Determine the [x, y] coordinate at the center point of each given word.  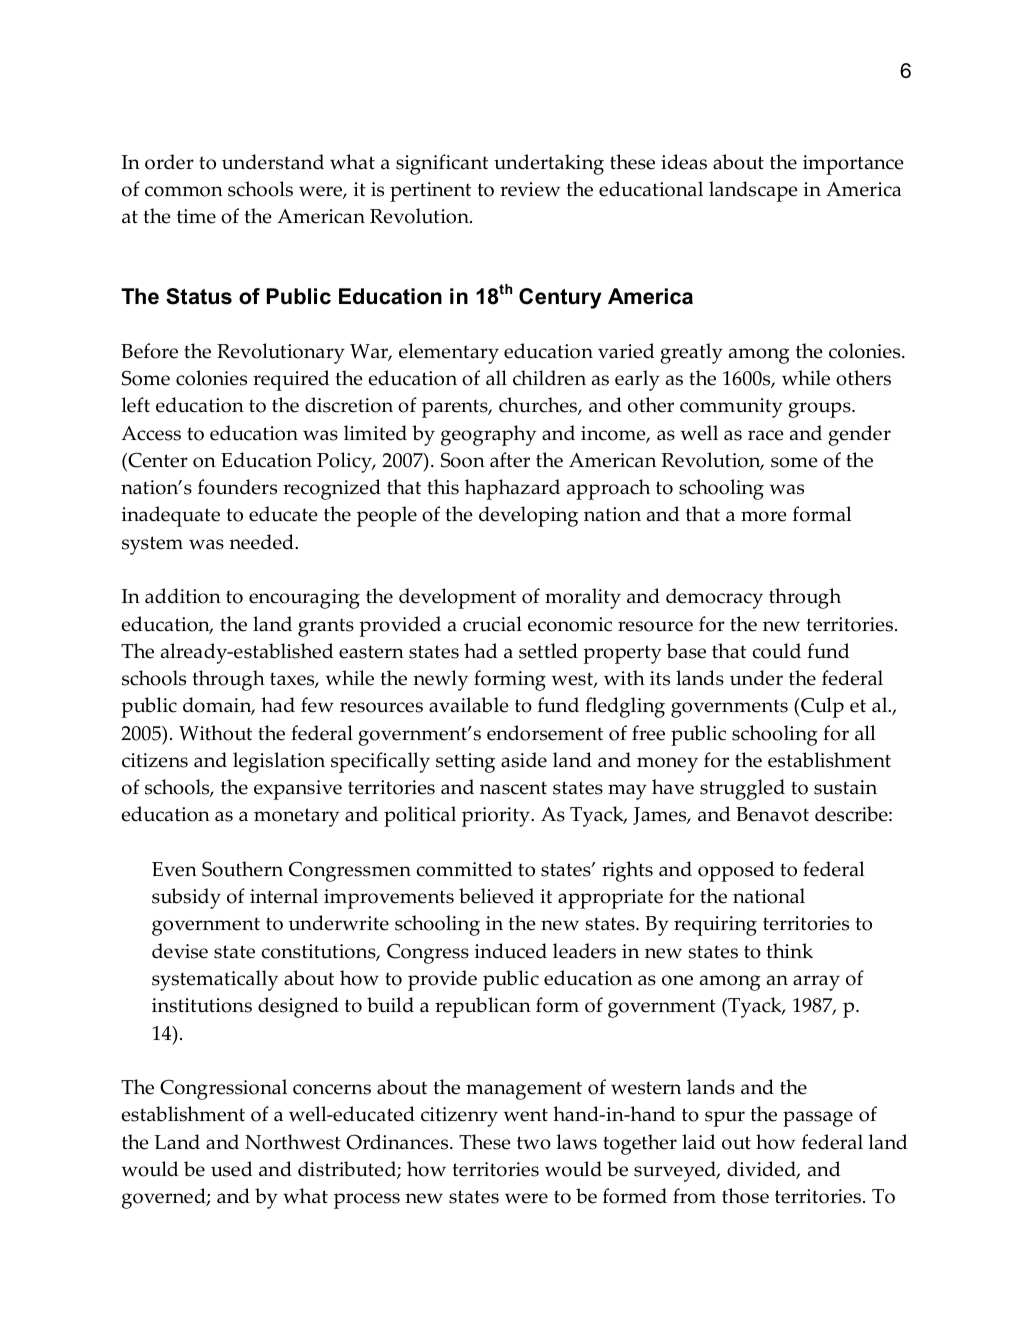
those [745, 1196]
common [184, 191]
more [764, 516]
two [534, 1143]
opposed [736, 871]
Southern [242, 869]
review [530, 189]
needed [262, 542]
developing [528, 516]
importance [853, 165]
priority [497, 817]
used [231, 1169]
